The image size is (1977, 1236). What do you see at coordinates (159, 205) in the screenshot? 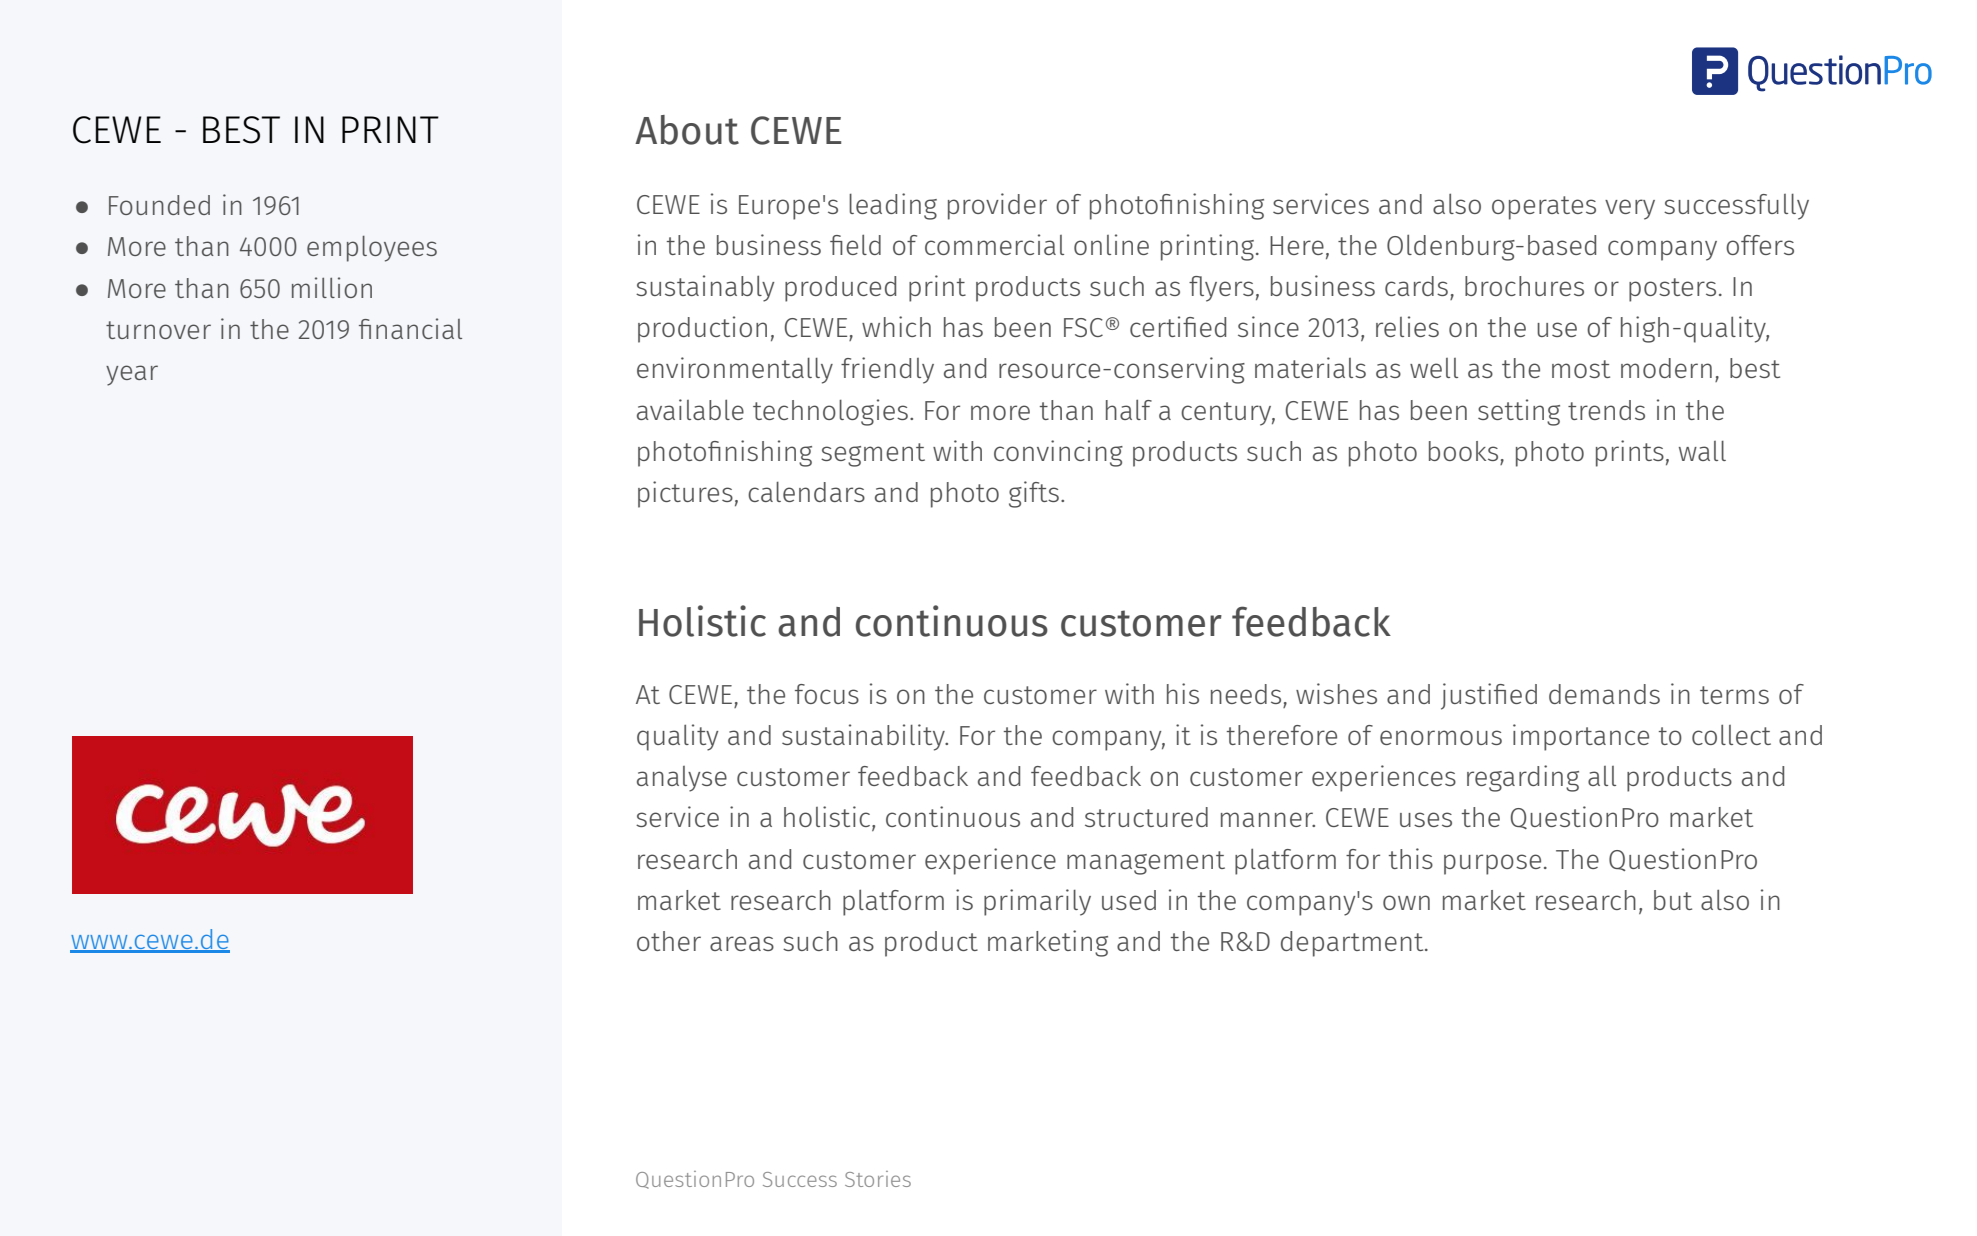
I see `Founded` at bounding box center [159, 205].
